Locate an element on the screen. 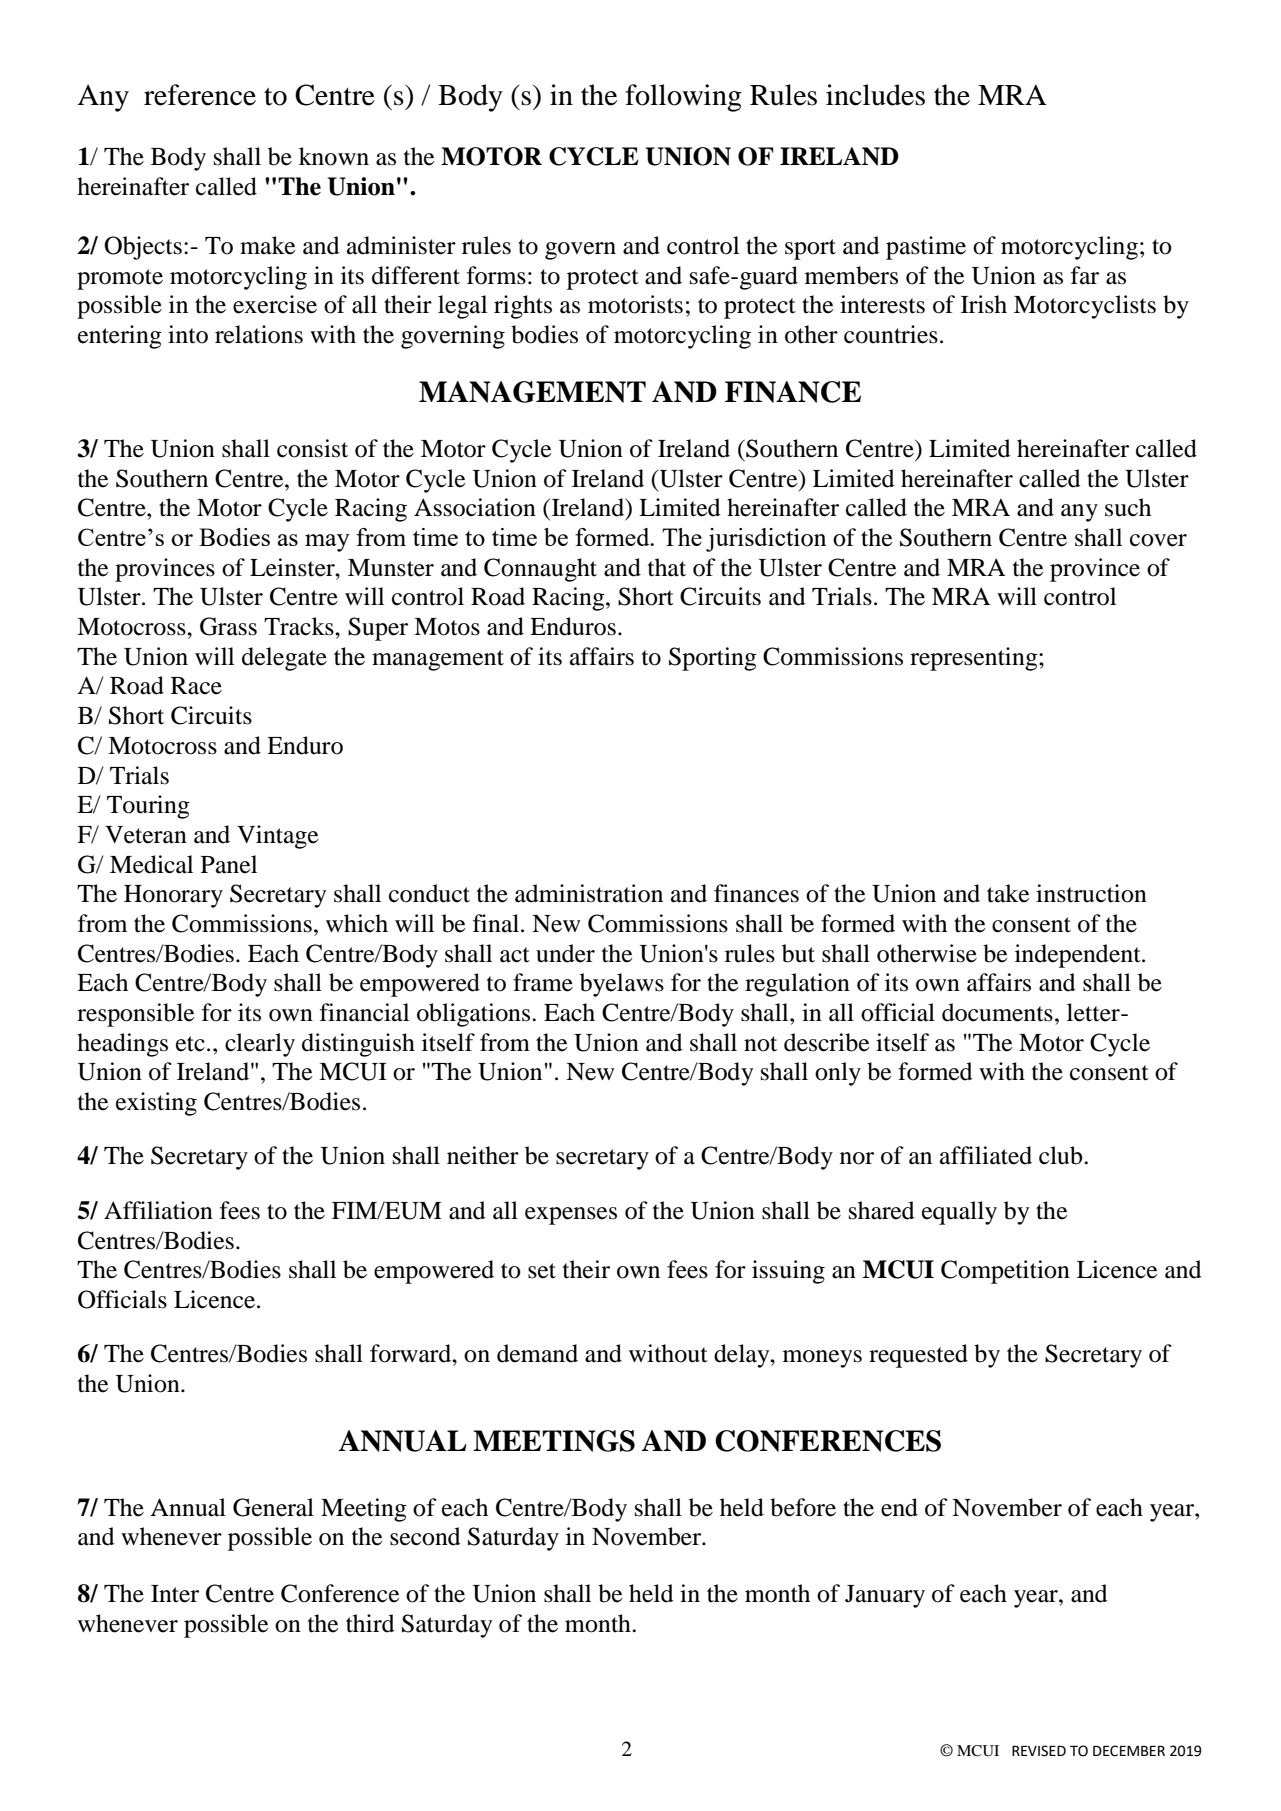 Image resolution: width=1281 pixels, height=1811 pixels. Panel is located at coordinates (229, 864).
